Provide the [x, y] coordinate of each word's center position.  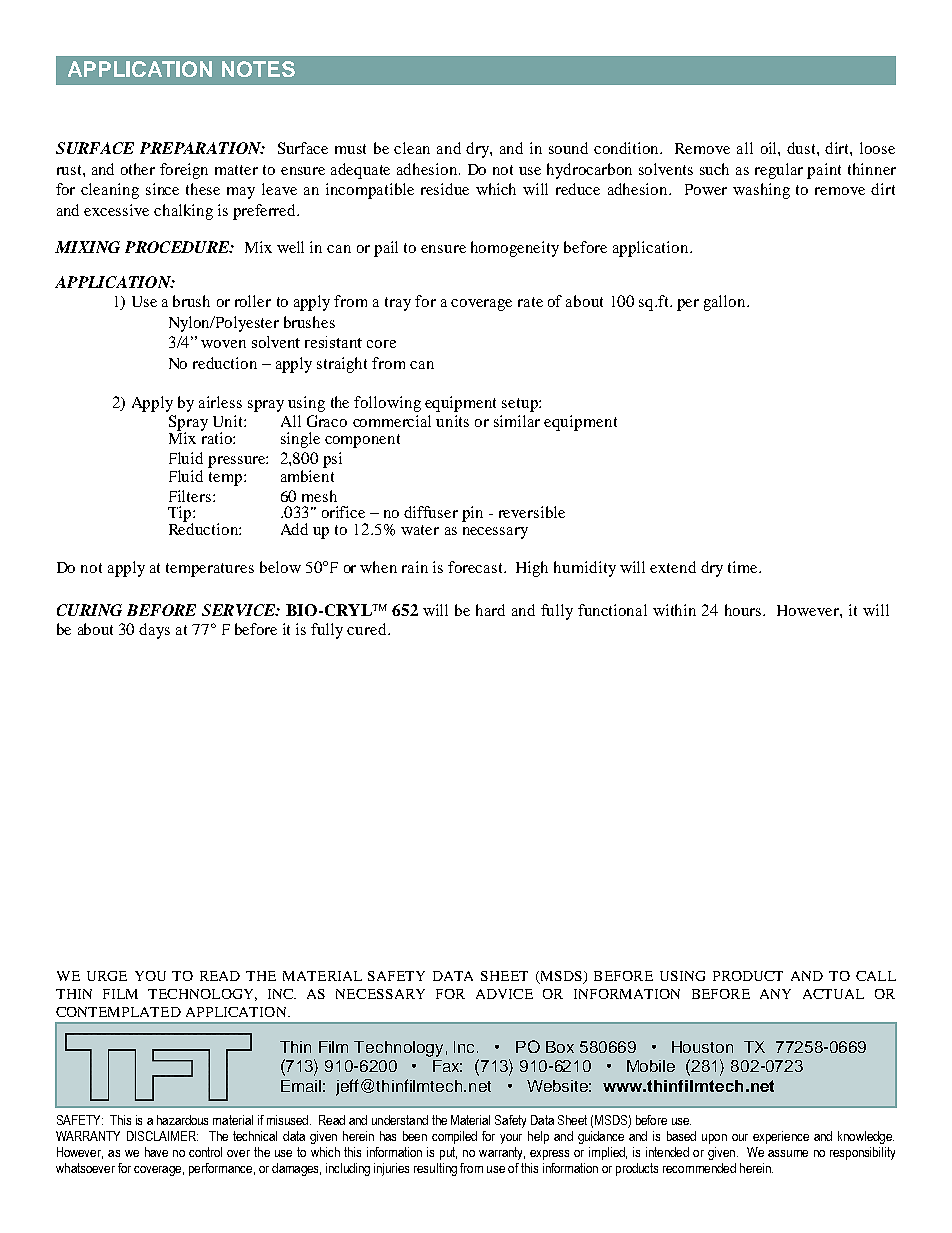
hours [744, 610]
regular [779, 171]
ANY [775, 994]
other [138, 169]
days [154, 631]
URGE [107, 976]
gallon [726, 303]
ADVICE [504, 994]
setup [521, 405]
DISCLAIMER [162, 1136]
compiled [454, 1137]
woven [223, 344]
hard [490, 610]
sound [568, 148]
